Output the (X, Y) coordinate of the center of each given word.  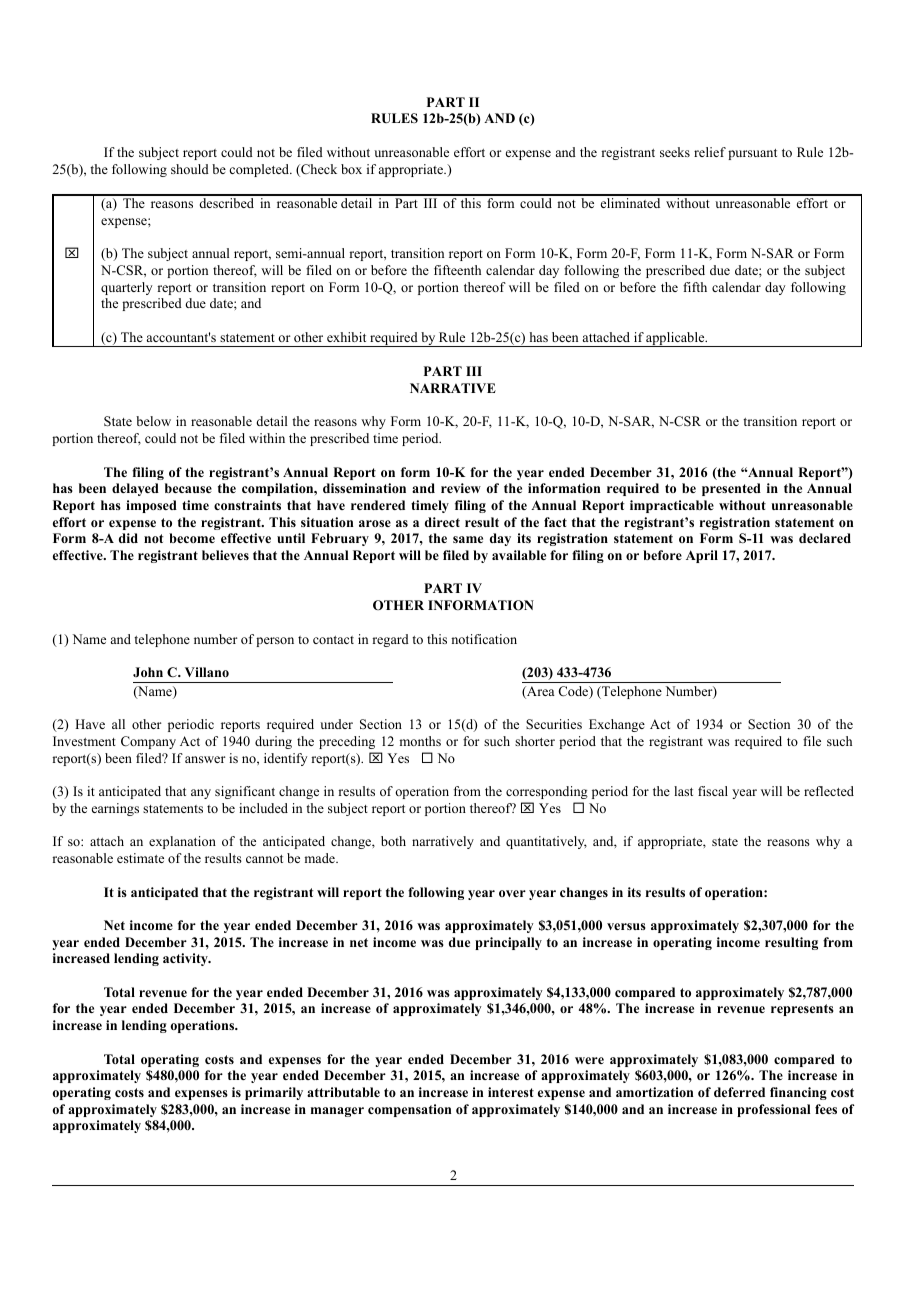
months (420, 741)
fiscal (713, 791)
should (190, 169)
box (351, 169)
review (461, 488)
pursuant (752, 154)
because (188, 488)
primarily (274, 1093)
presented (731, 489)
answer (205, 759)
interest (511, 1092)
